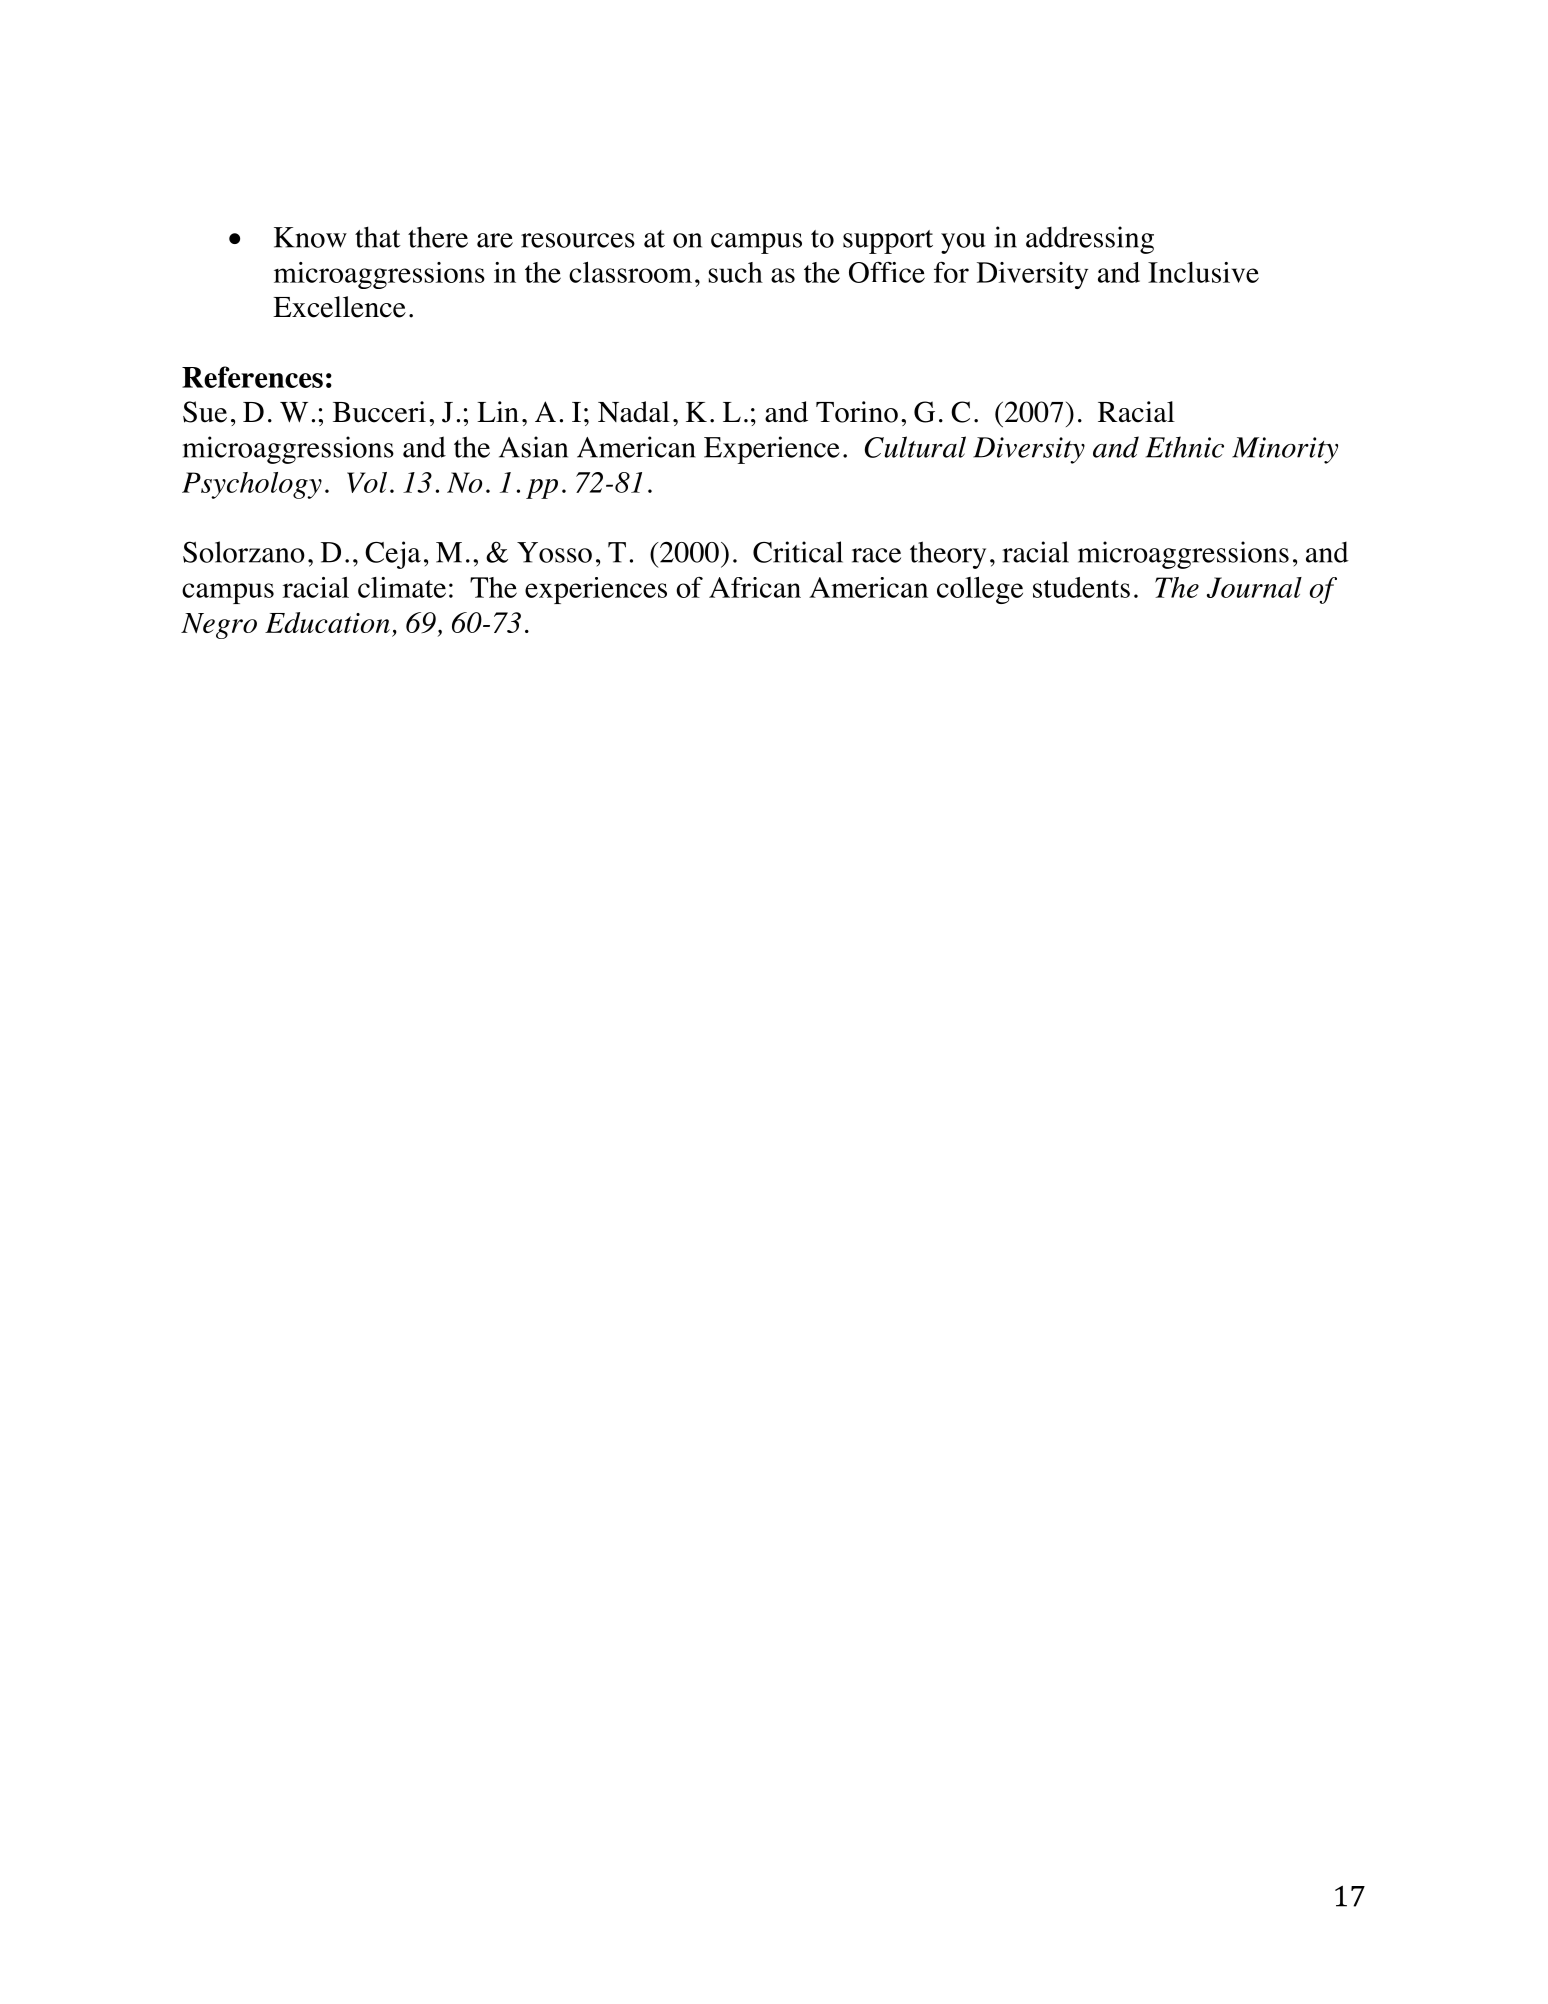  I want to click on Know, so click(310, 237).
